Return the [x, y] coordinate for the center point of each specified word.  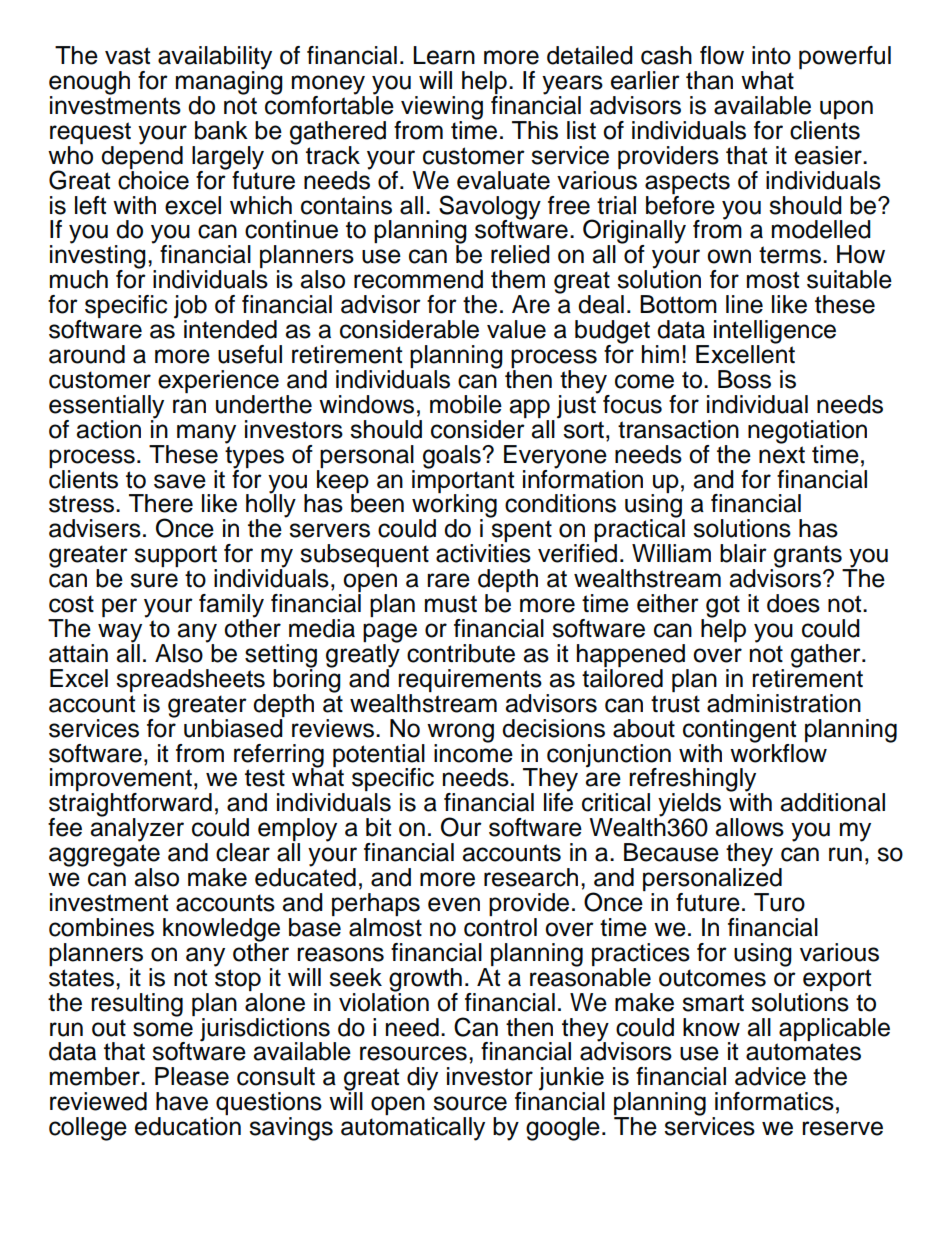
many [206, 434]
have [182, 1101]
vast [127, 56]
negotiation [807, 433]
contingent [739, 732]
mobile [466, 404]
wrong [460, 734]
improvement [121, 781]
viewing [441, 109]
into [771, 55]
